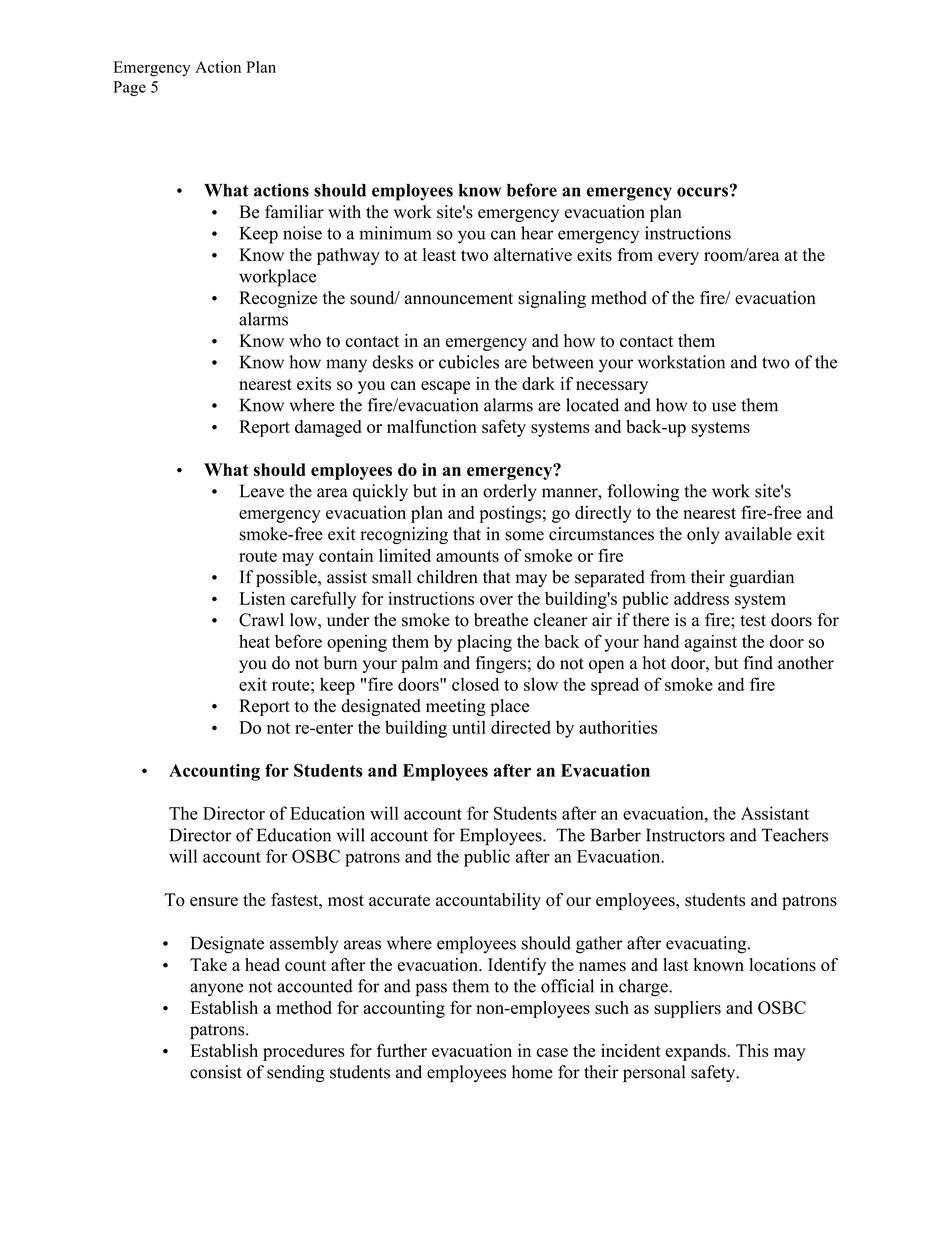 The height and width of the screenshot is (1233, 952). Describe the element at coordinates (216, 1072) in the screenshot. I see `consist` at that location.
